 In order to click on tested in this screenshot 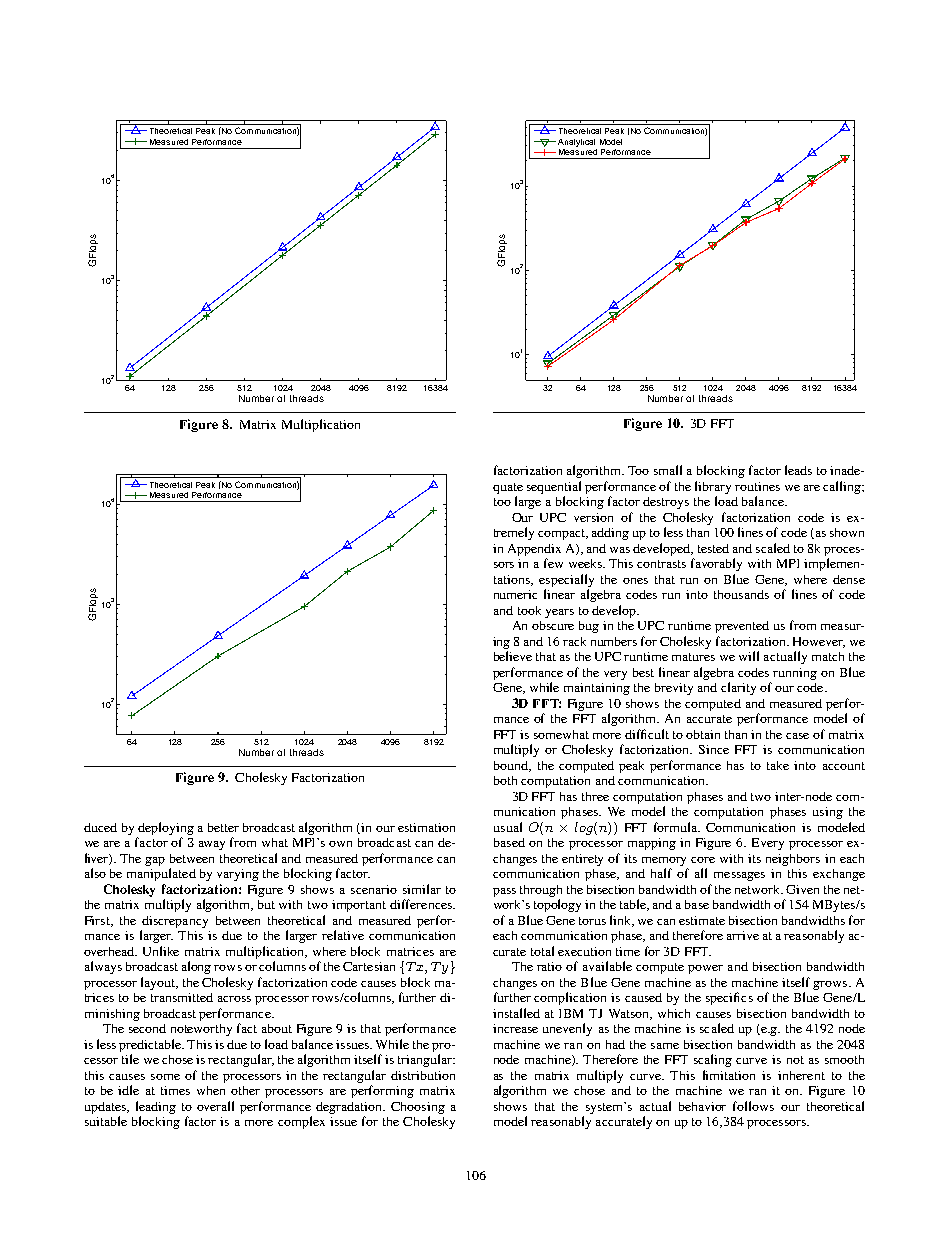, I will do `click(713, 548)`.
